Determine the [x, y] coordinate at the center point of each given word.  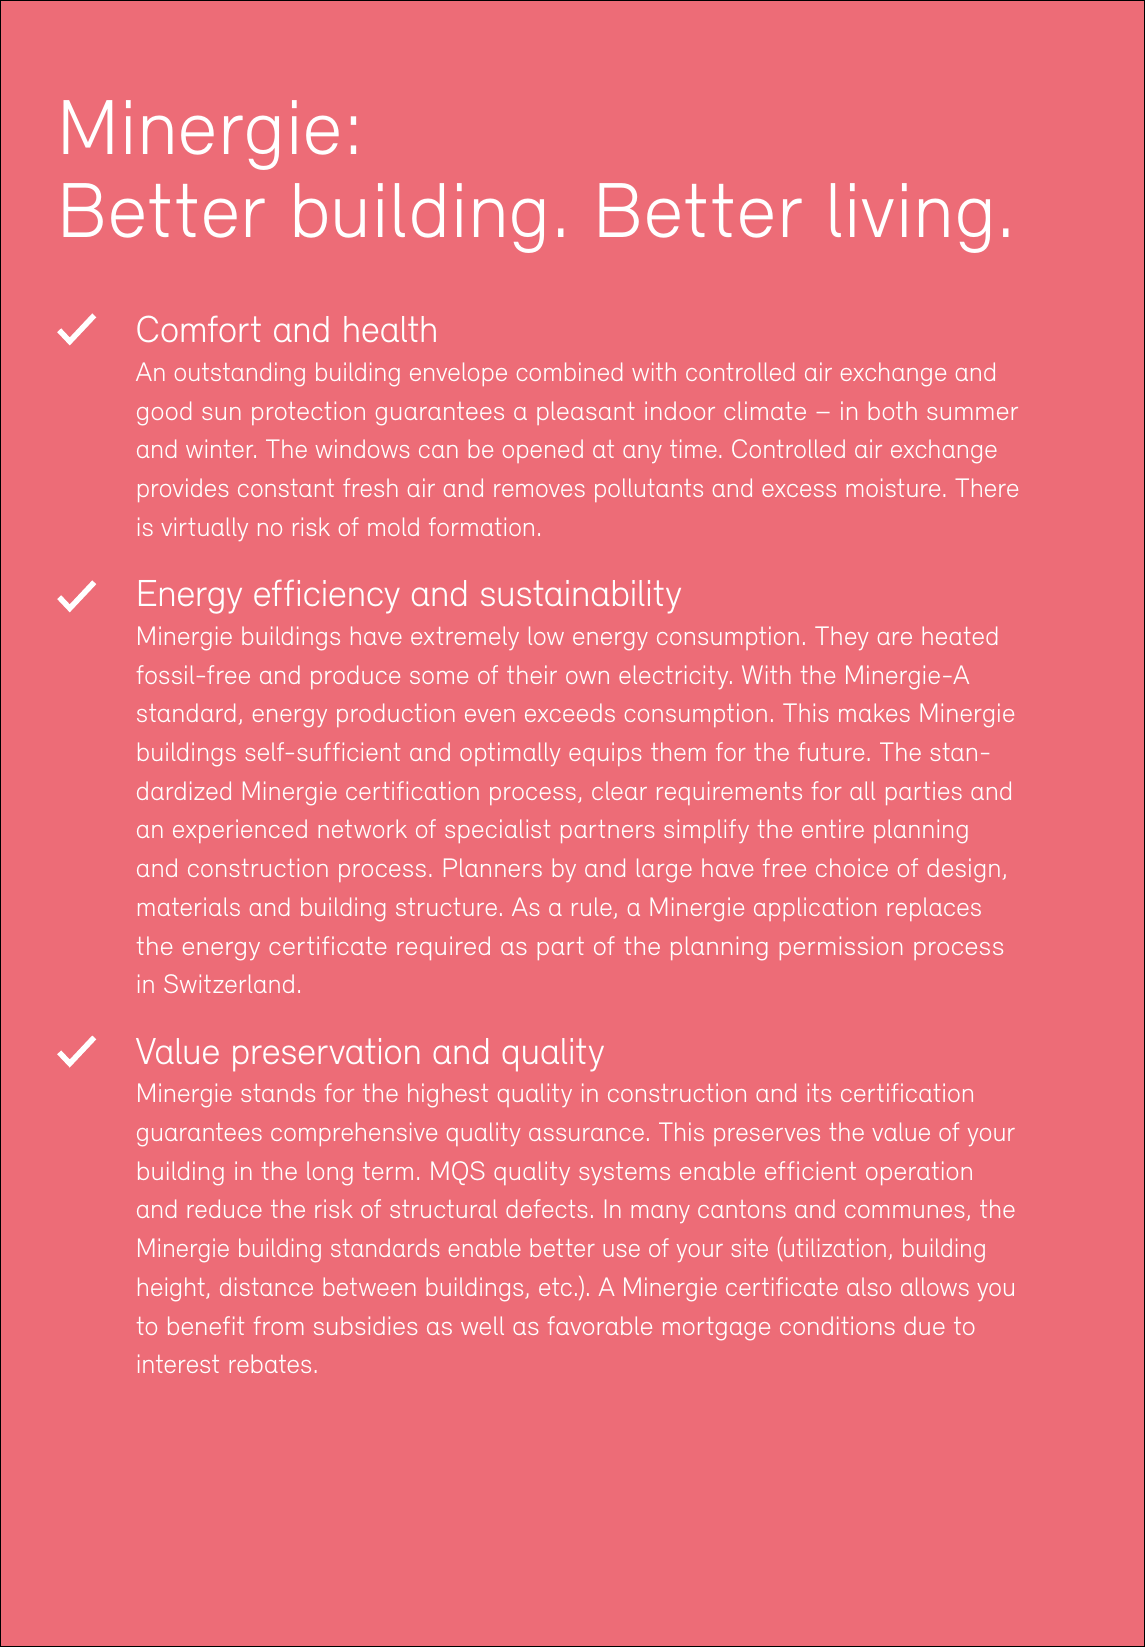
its [819, 1092]
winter [221, 448]
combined [569, 371]
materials [189, 906]
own [587, 677]
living [910, 218]
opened [543, 451]
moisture [893, 487]
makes [874, 712]
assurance [586, 1134]
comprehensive [354, 1134]
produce [355, 677]
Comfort [199, 329]
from [278, 1325]
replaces [934, 909]
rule [592, 906]
